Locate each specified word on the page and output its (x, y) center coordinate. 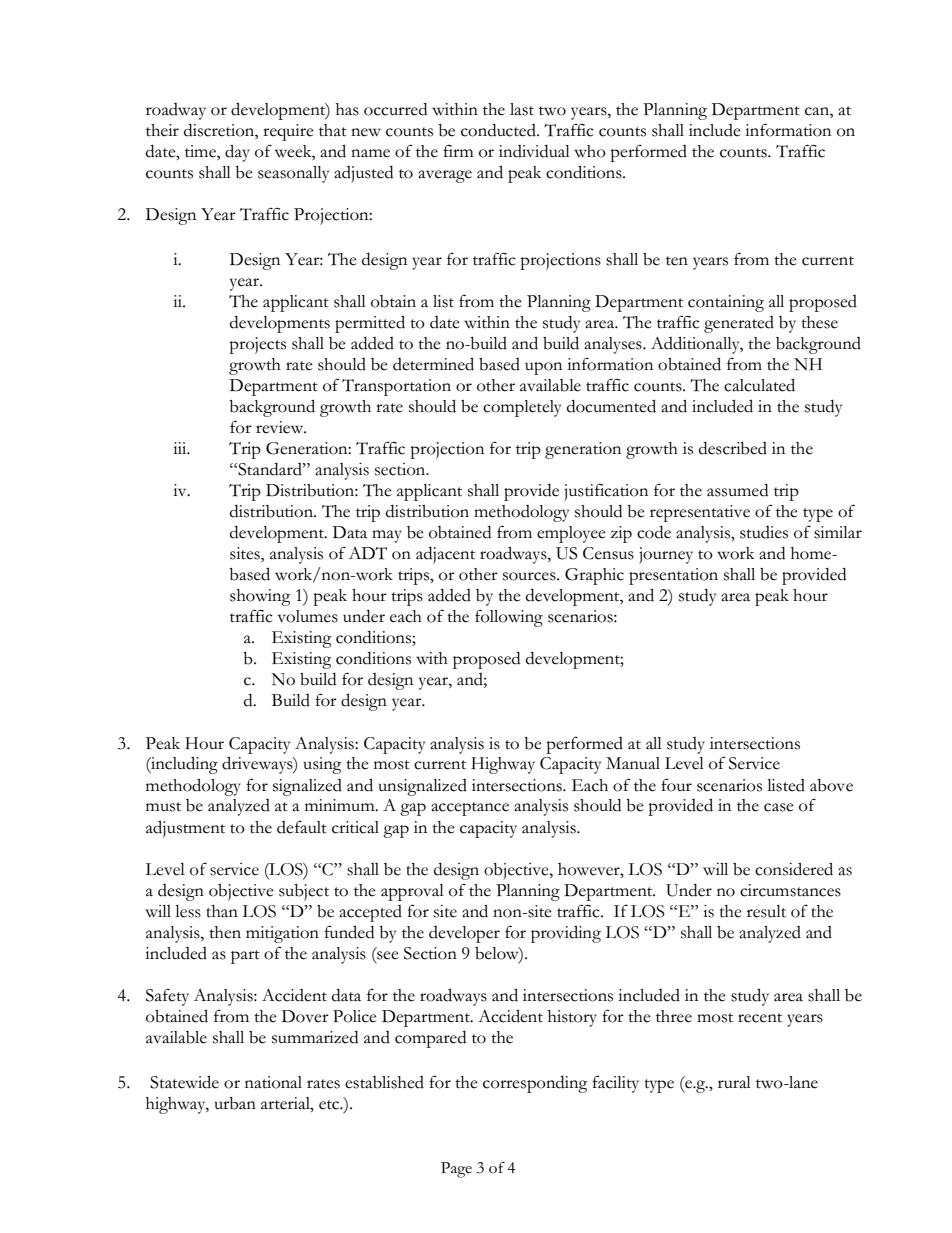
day (237, 153)
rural (734, 1082)
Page (456, 1170)
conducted (499, 130)
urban (235, 1103)
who (590, 151)
